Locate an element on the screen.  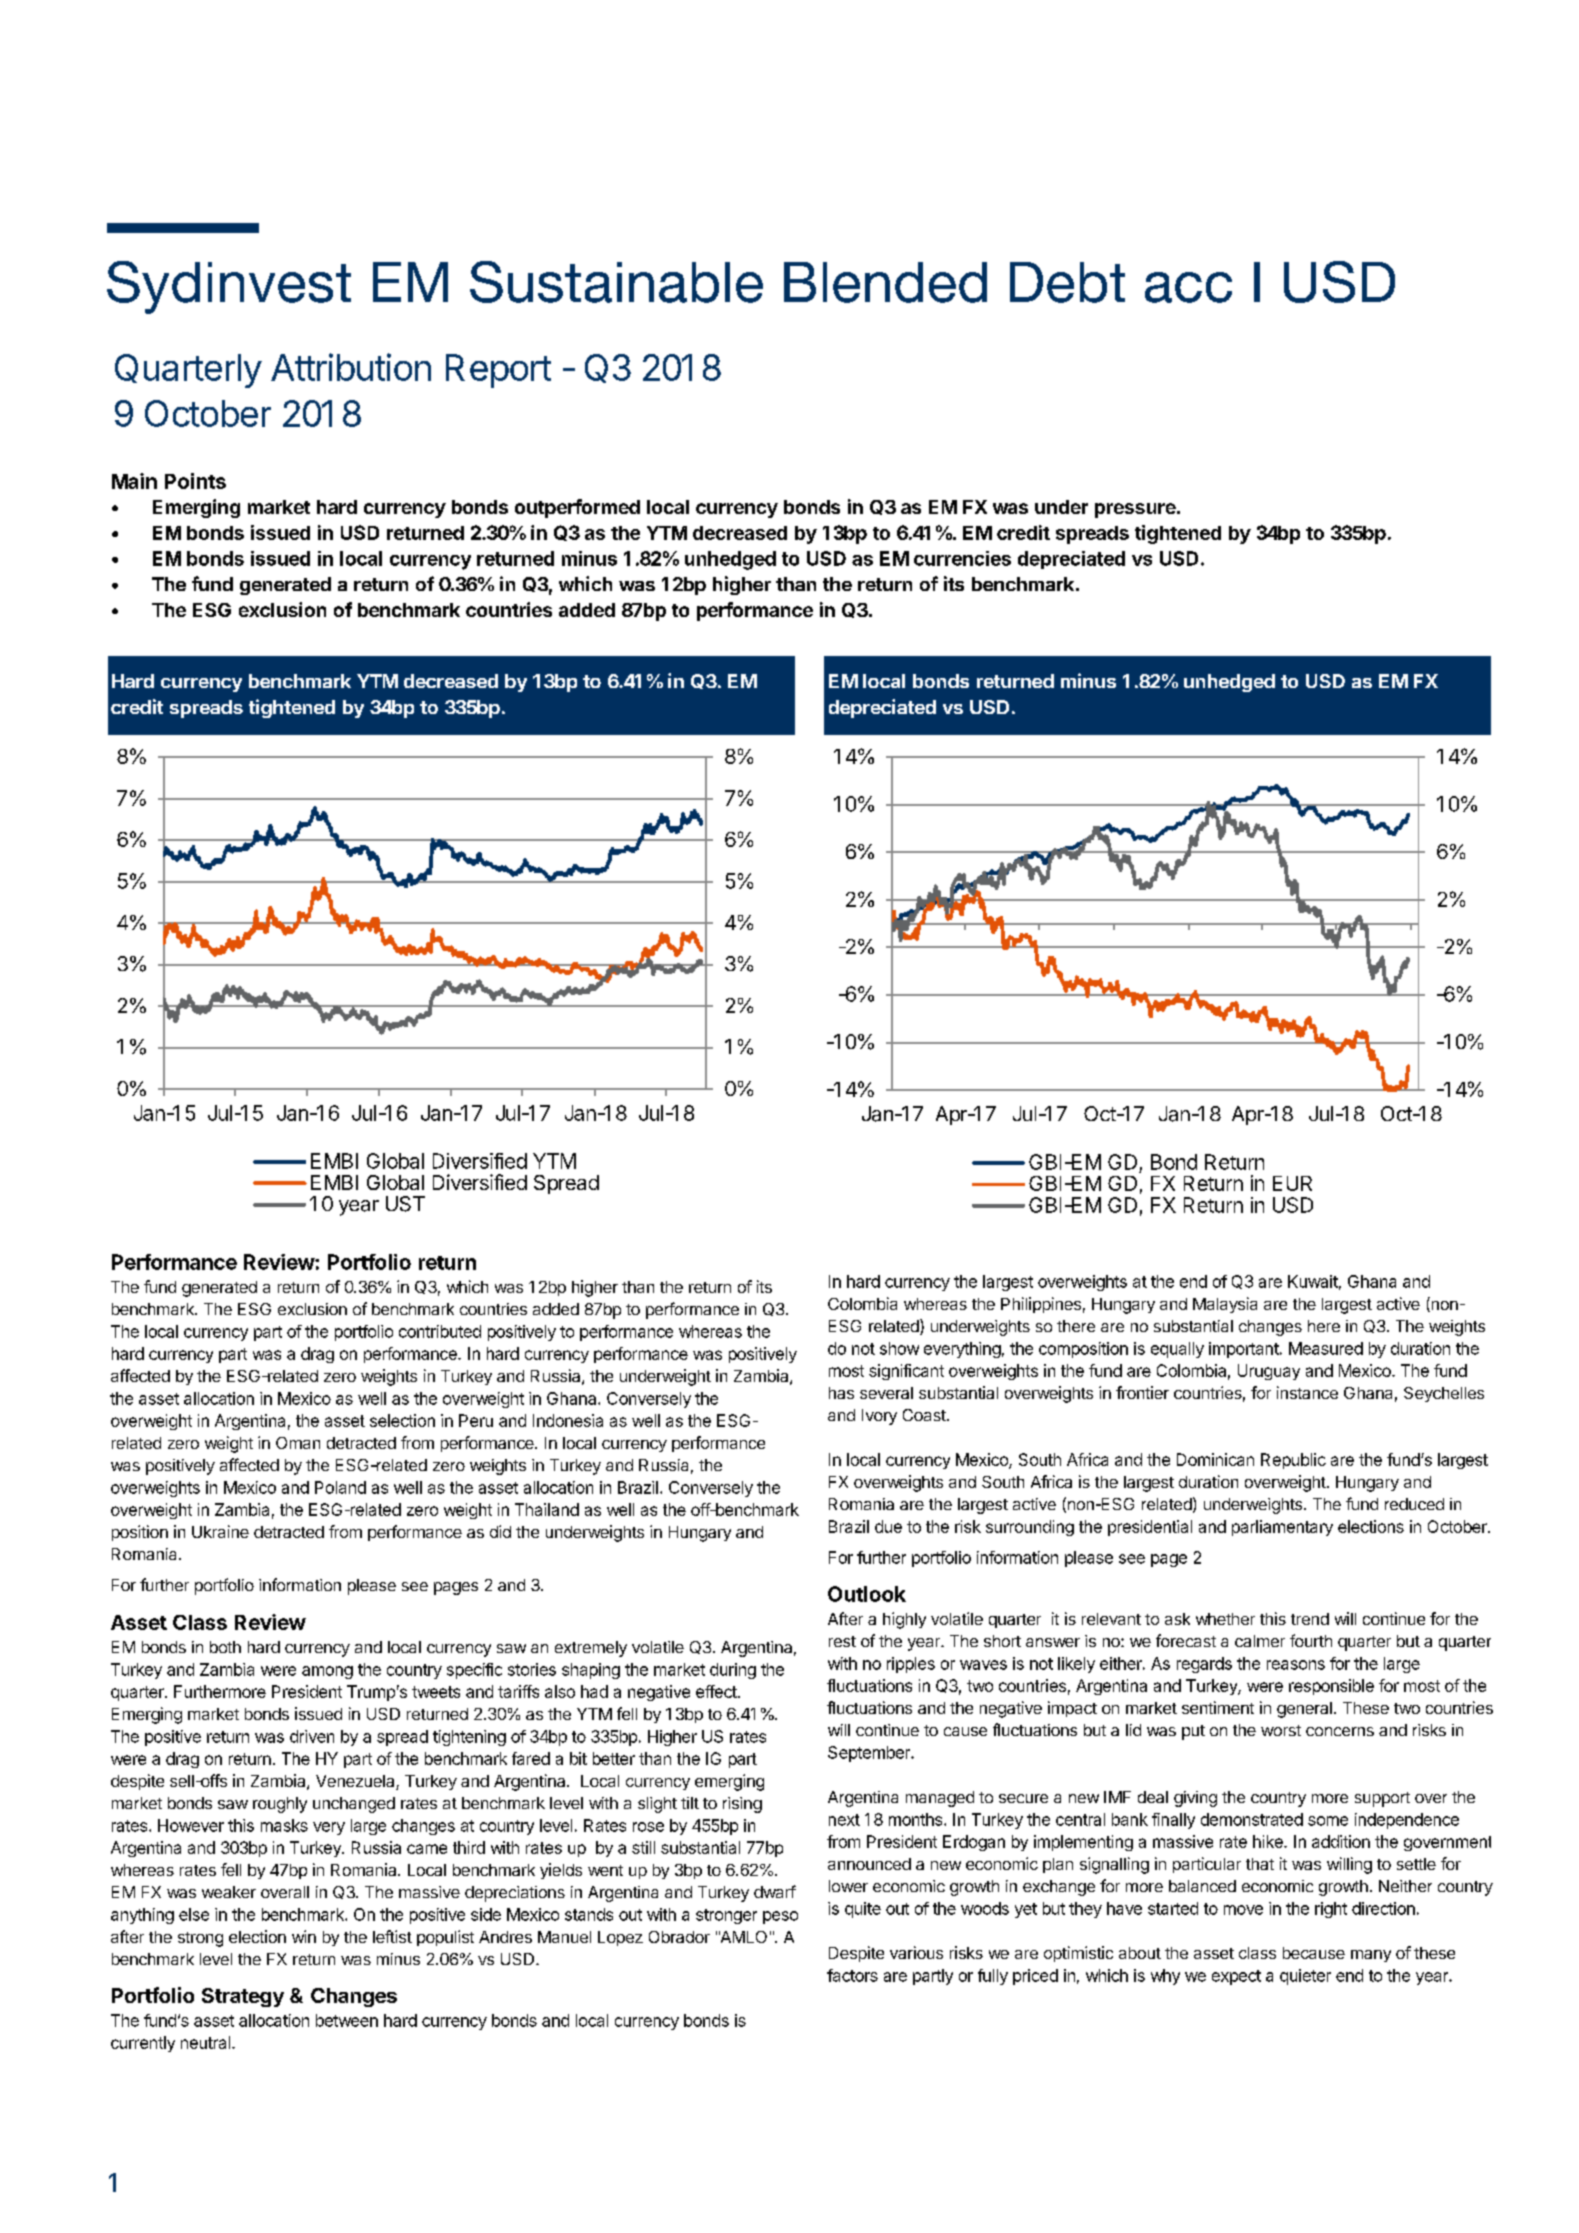
Poland is located at coordinates (340, 1487).
